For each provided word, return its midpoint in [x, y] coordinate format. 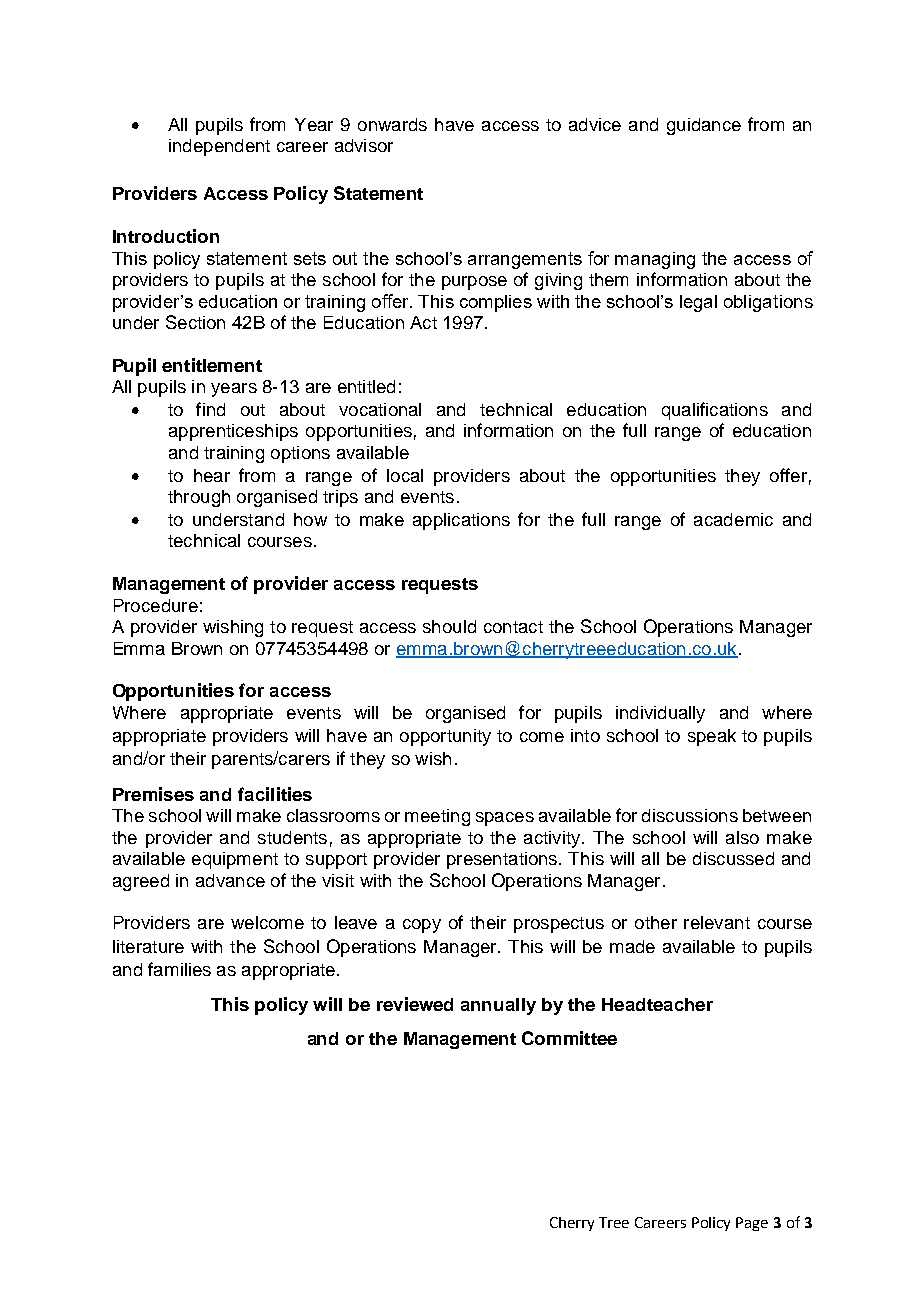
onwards [392, 124]
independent [219, 147]
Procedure [156, 605]
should [449, 626]
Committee [569, 1038]
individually [660, 714]
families [179, 969]
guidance [704, 126]
